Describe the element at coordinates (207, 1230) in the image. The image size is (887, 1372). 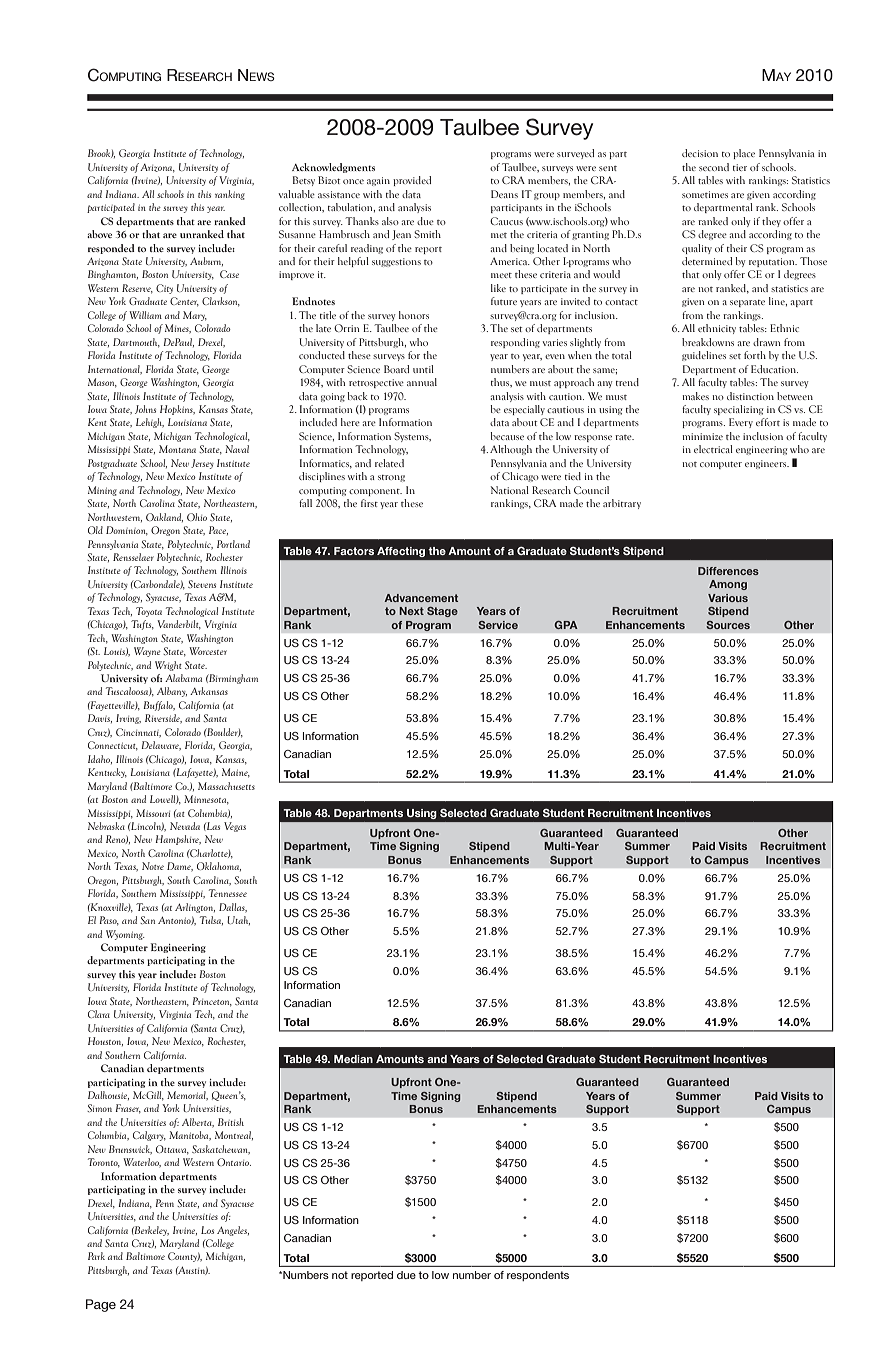
I see `Los` at that location.
